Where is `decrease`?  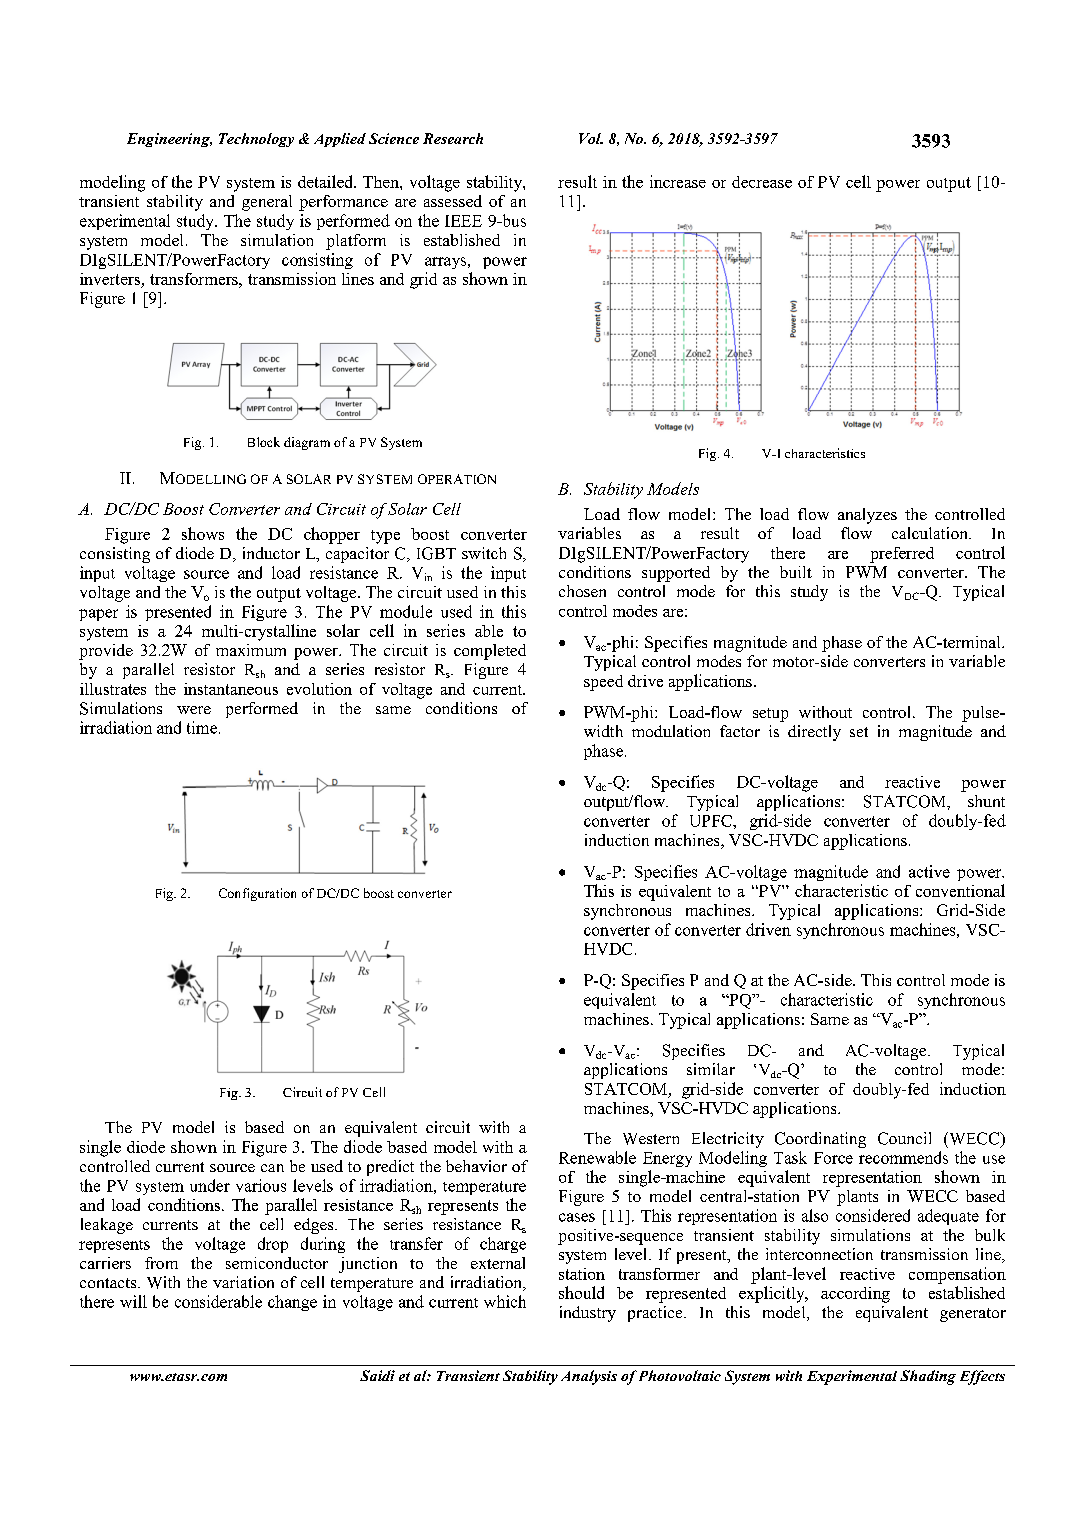
decrease is located at coordinates (762, 182).
